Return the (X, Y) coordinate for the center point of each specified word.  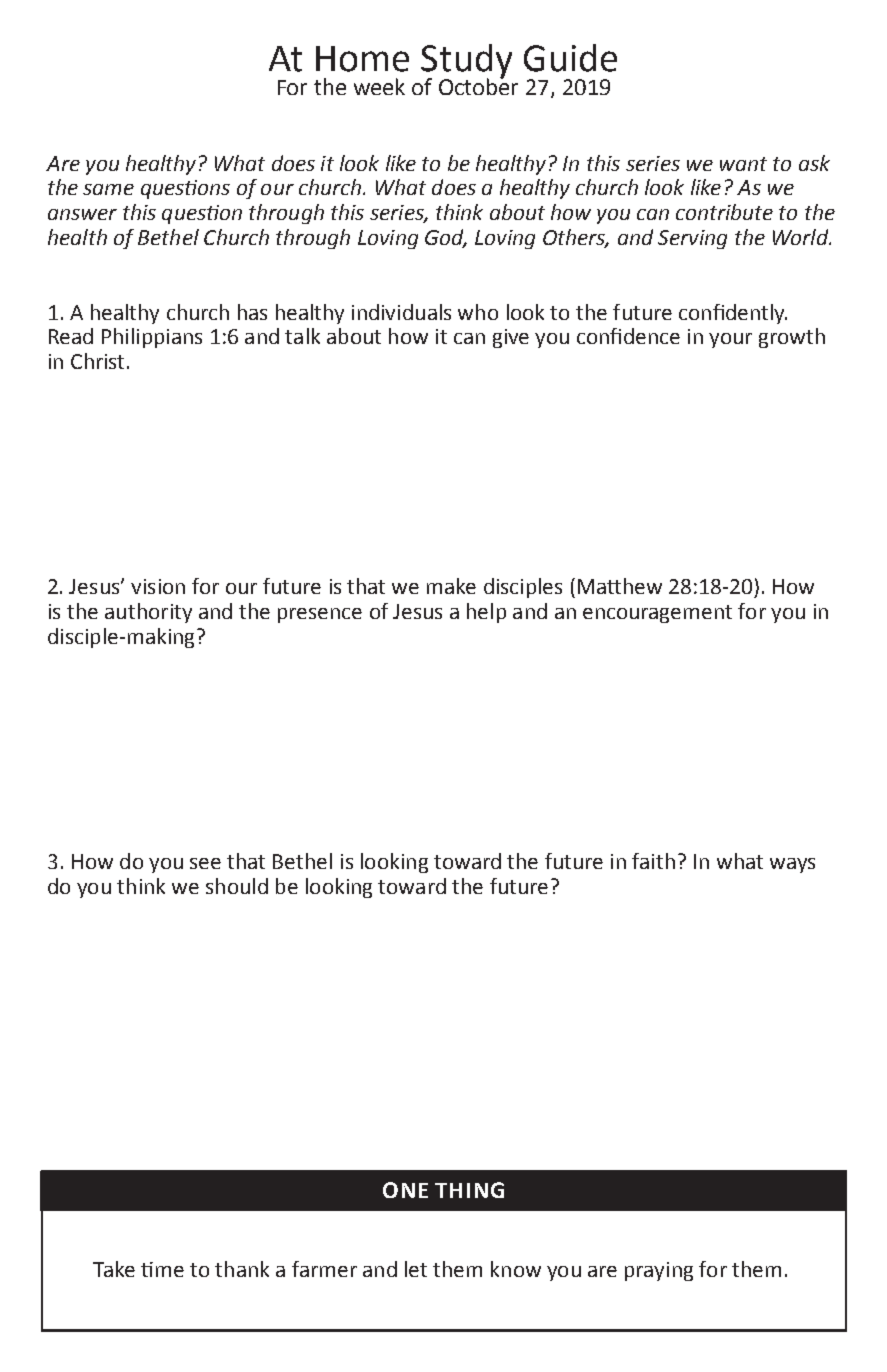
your (730, 340)
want (743, 164)
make (451, 586)
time (162, 1269)
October (478, 85)
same (108, 189)
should (237, 886)
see (205, 863)
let (416, 1269)
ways (792, 865)
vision (158, 586)
